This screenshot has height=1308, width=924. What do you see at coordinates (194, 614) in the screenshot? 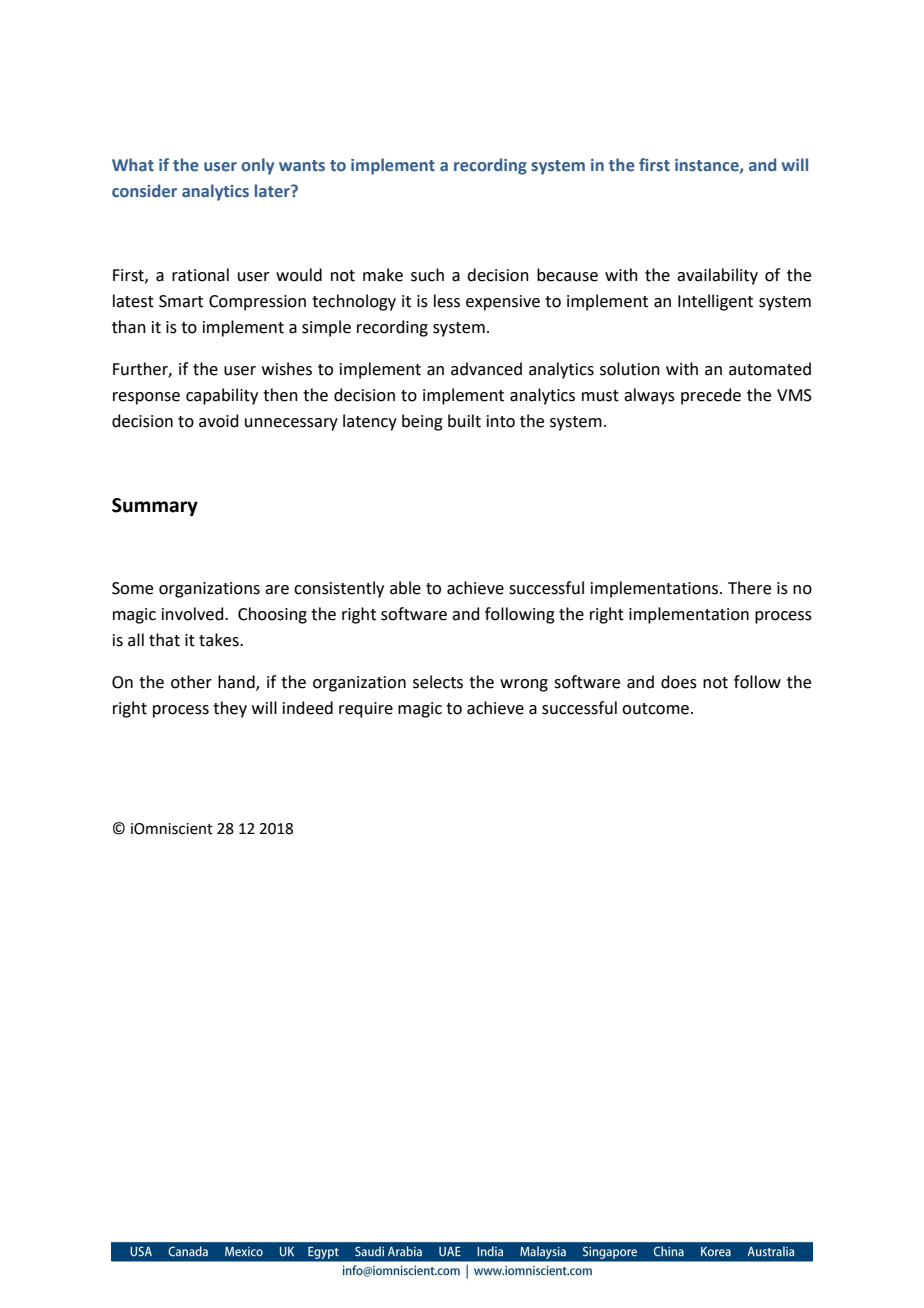
I see `involved` at bounding box center [194, 614].
